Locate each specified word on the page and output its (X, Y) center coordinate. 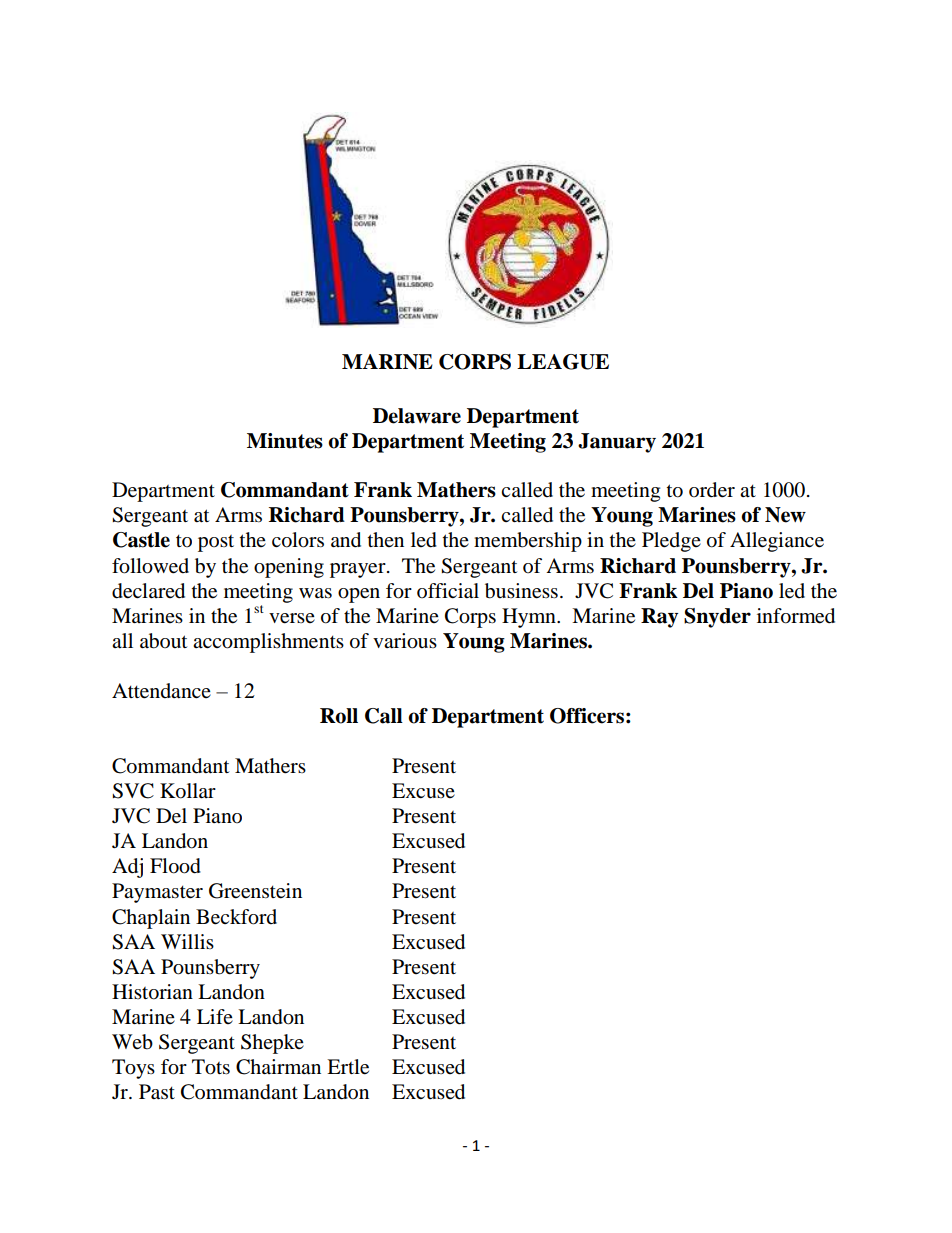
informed (796, 616)
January (617, 443)
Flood (175, 866)
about (163, 641)
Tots (211, 1067)
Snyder (717, 618)
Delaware (417, 416)
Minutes (285, 441)
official (448, 591)
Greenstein (255, 891)
